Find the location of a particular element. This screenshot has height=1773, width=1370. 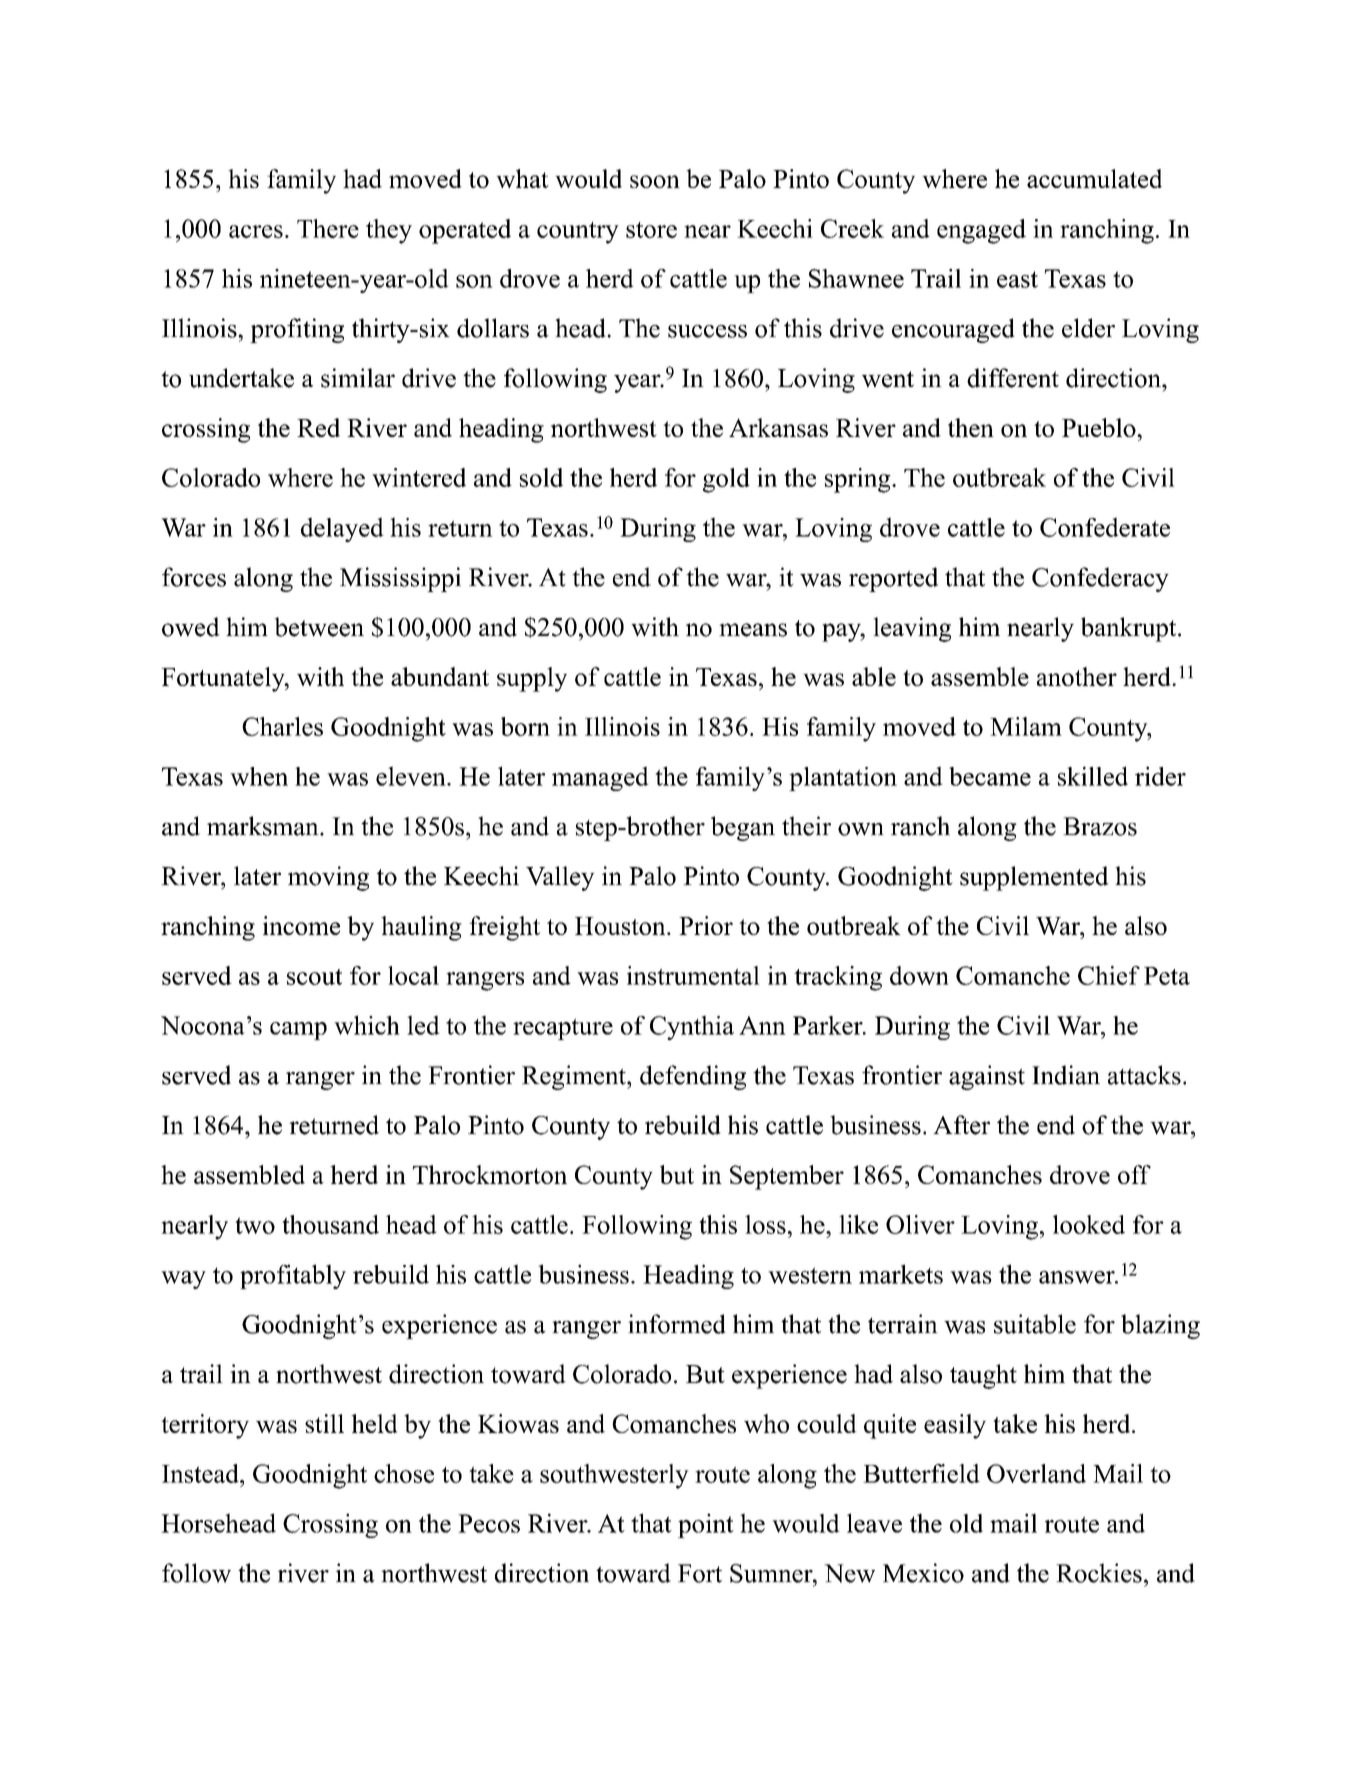

engaged is located at coordinates (981, 231).
